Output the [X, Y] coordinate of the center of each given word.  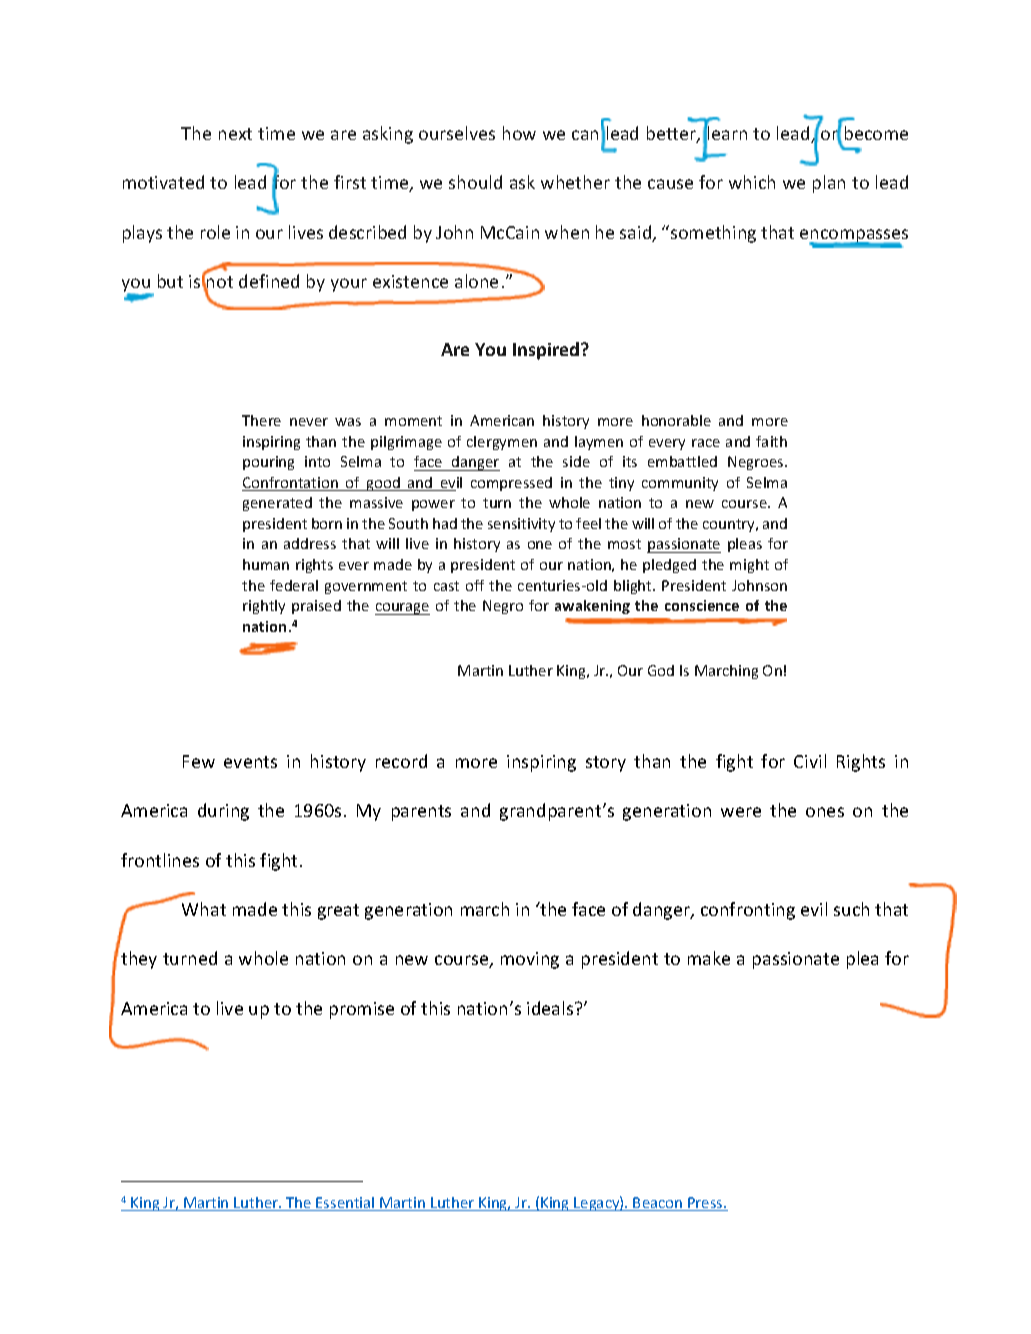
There [261, 420]
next [235, 134]
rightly [264, 607]
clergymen [502, 443]
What [204, 909]
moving [530, 960]
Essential [346, 1204]
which [752, 182]
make [709, 958]
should [475, 182]
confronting [748, 911]
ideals [551, 1008]
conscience [702, 605]
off [475, 585]
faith [771, 441]
